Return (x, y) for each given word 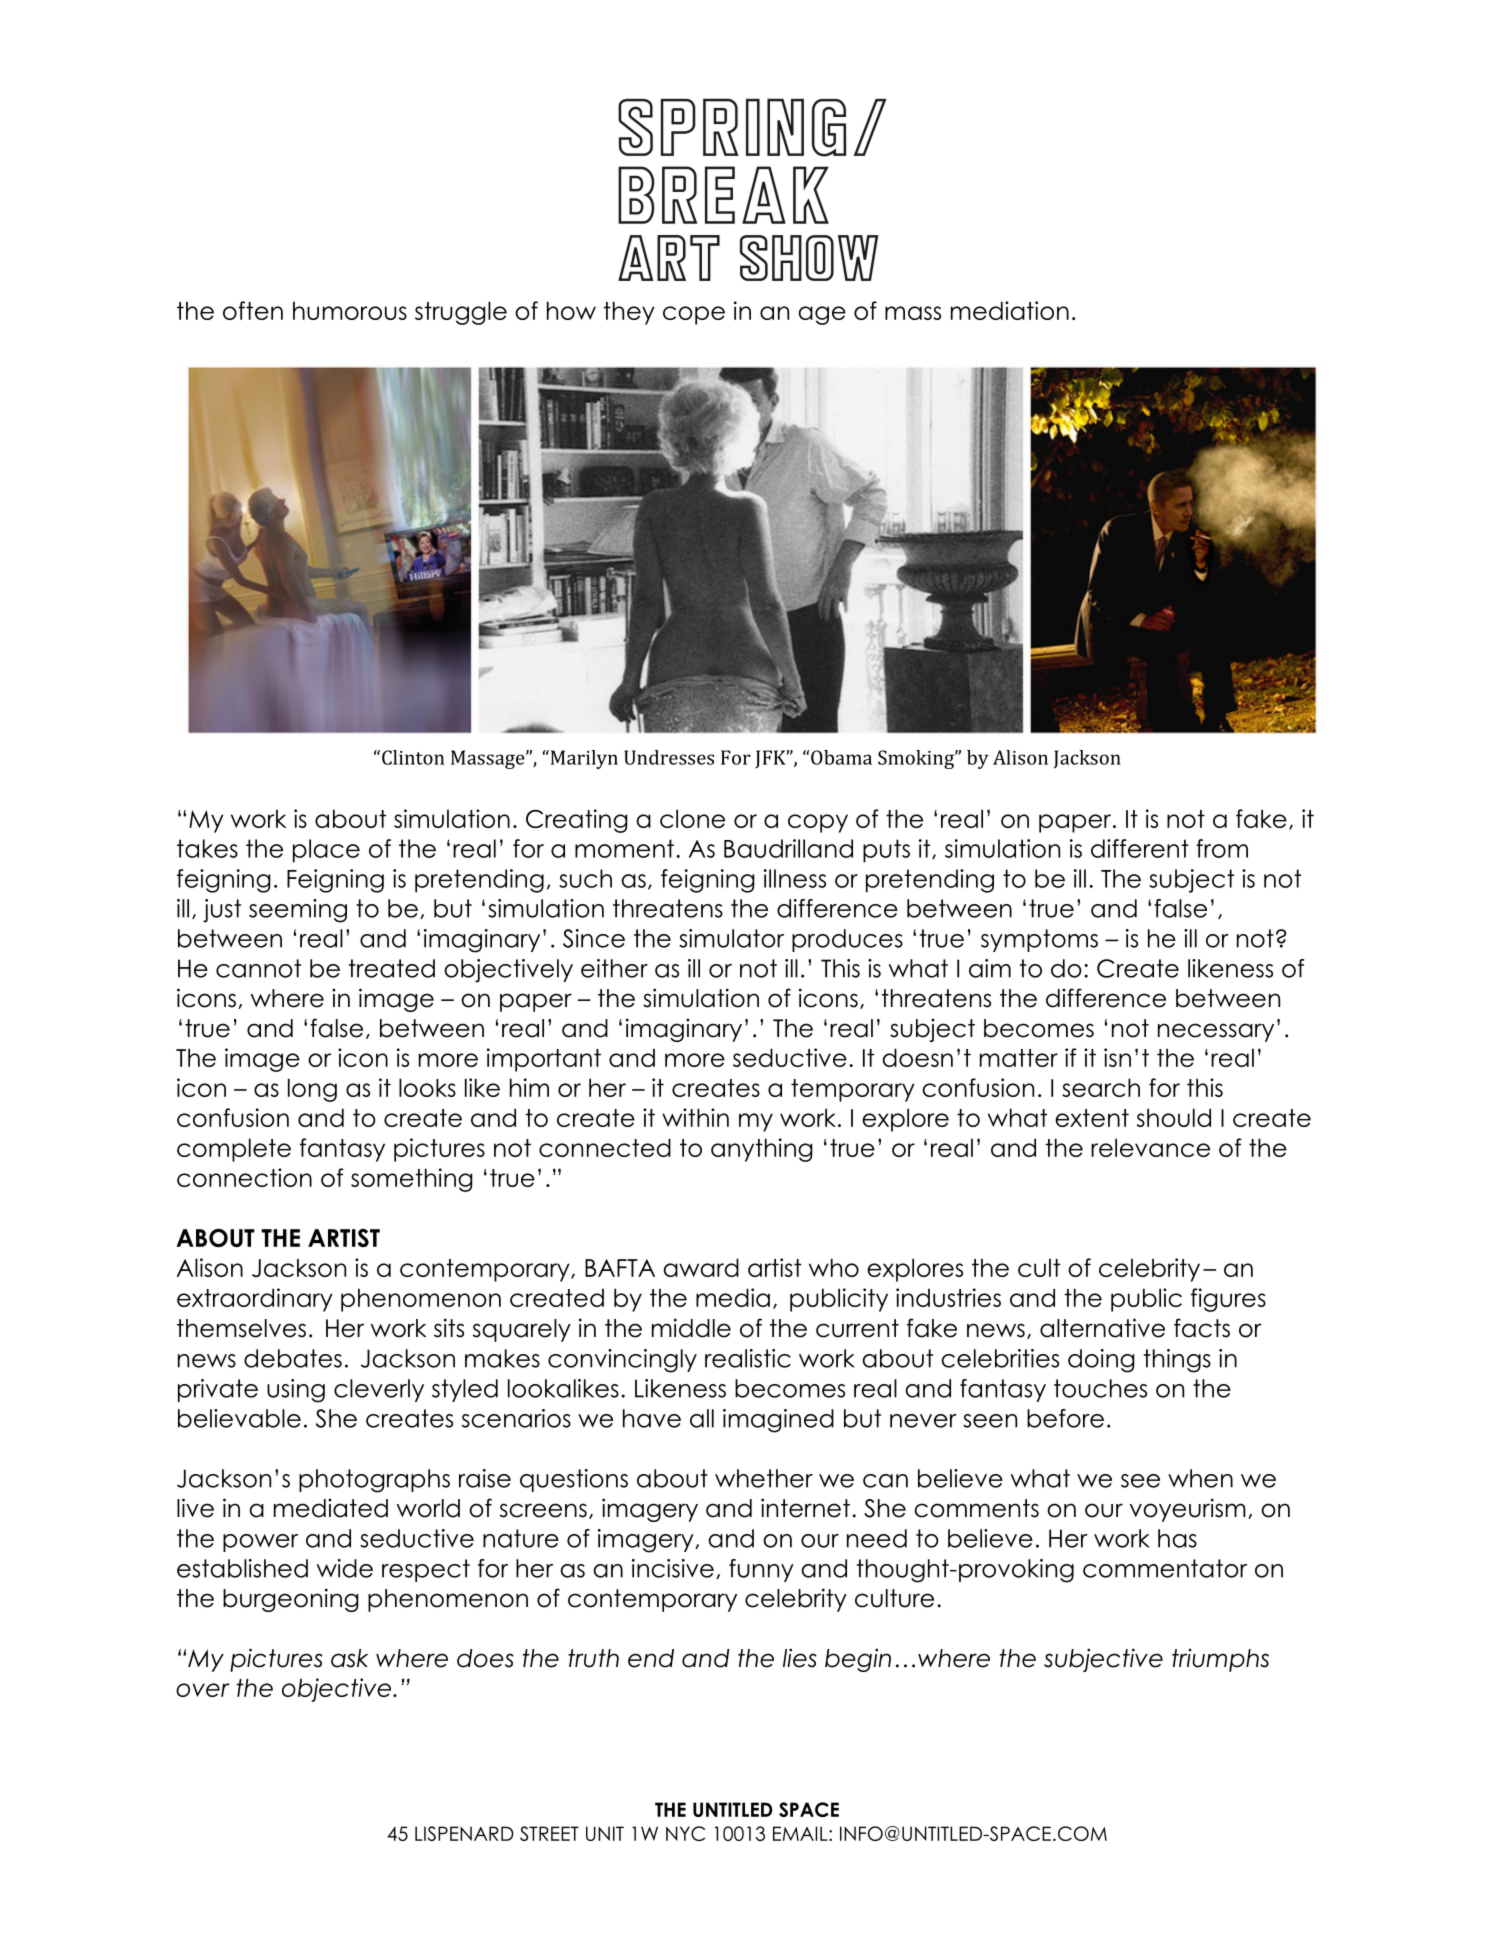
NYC (685, 1833)
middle (691, 1328)
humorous (350, 310)
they (629, 313)
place (326, 851)
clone (692, 818)
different (1140, 848)
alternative (1102, 1328)
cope (694, 315)
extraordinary (255, 1300)
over (202, 1690)
